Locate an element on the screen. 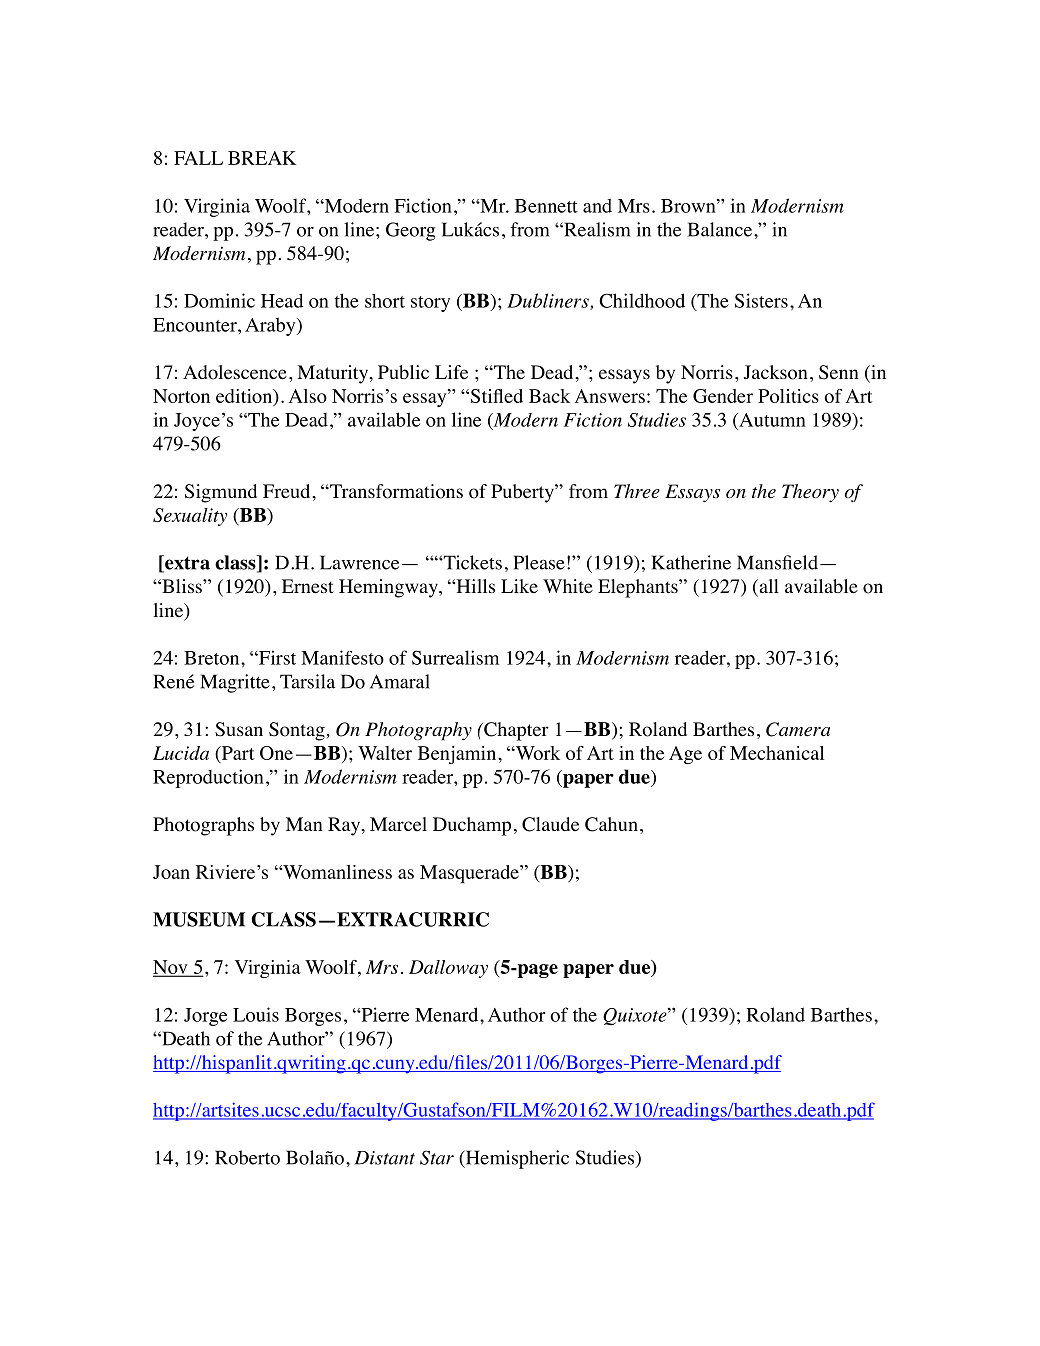 The image size is (1040, 1346). First is located at coordinates (276, 657).
